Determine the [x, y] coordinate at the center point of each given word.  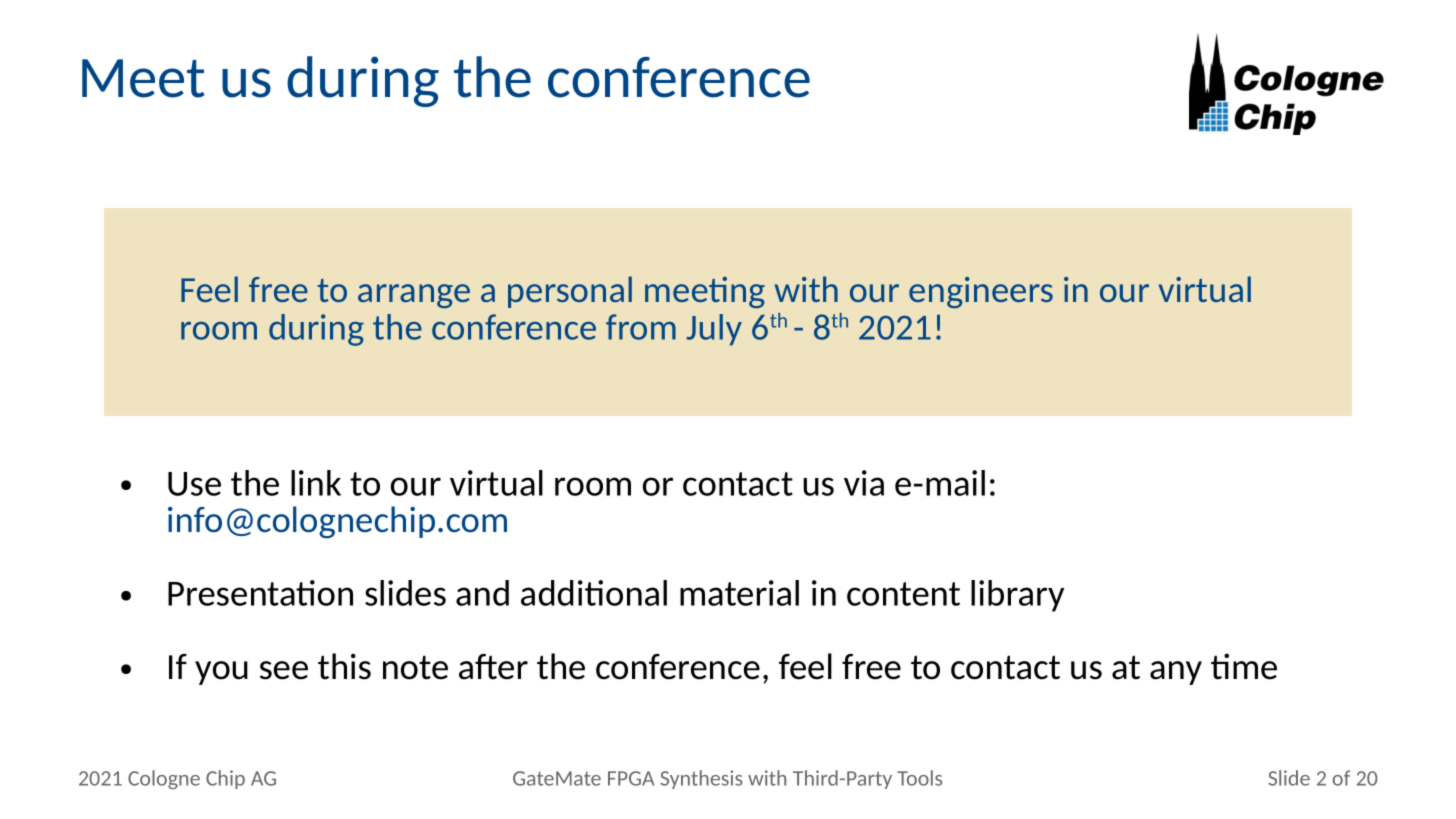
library [1017, 596]
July [714, 330]
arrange [414, 296]
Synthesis [701, 779]
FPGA [631, 778]
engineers [981, 292]
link [316, 483]
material [739, 593]
